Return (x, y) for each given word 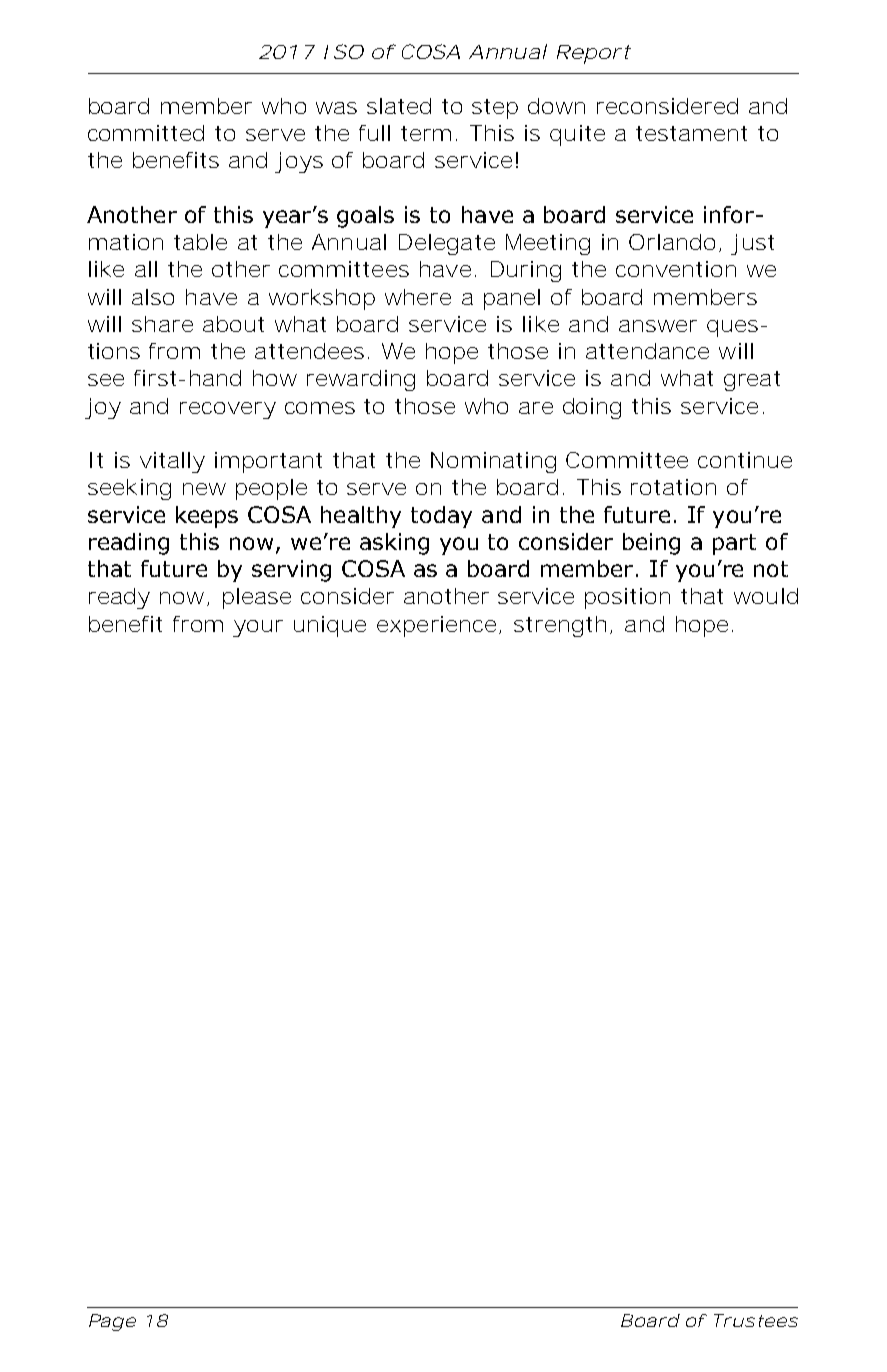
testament (691, 133)
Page (112, 1322)
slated (399, 106)
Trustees (756, 1320)
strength (560, 626)
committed (146, 133)
